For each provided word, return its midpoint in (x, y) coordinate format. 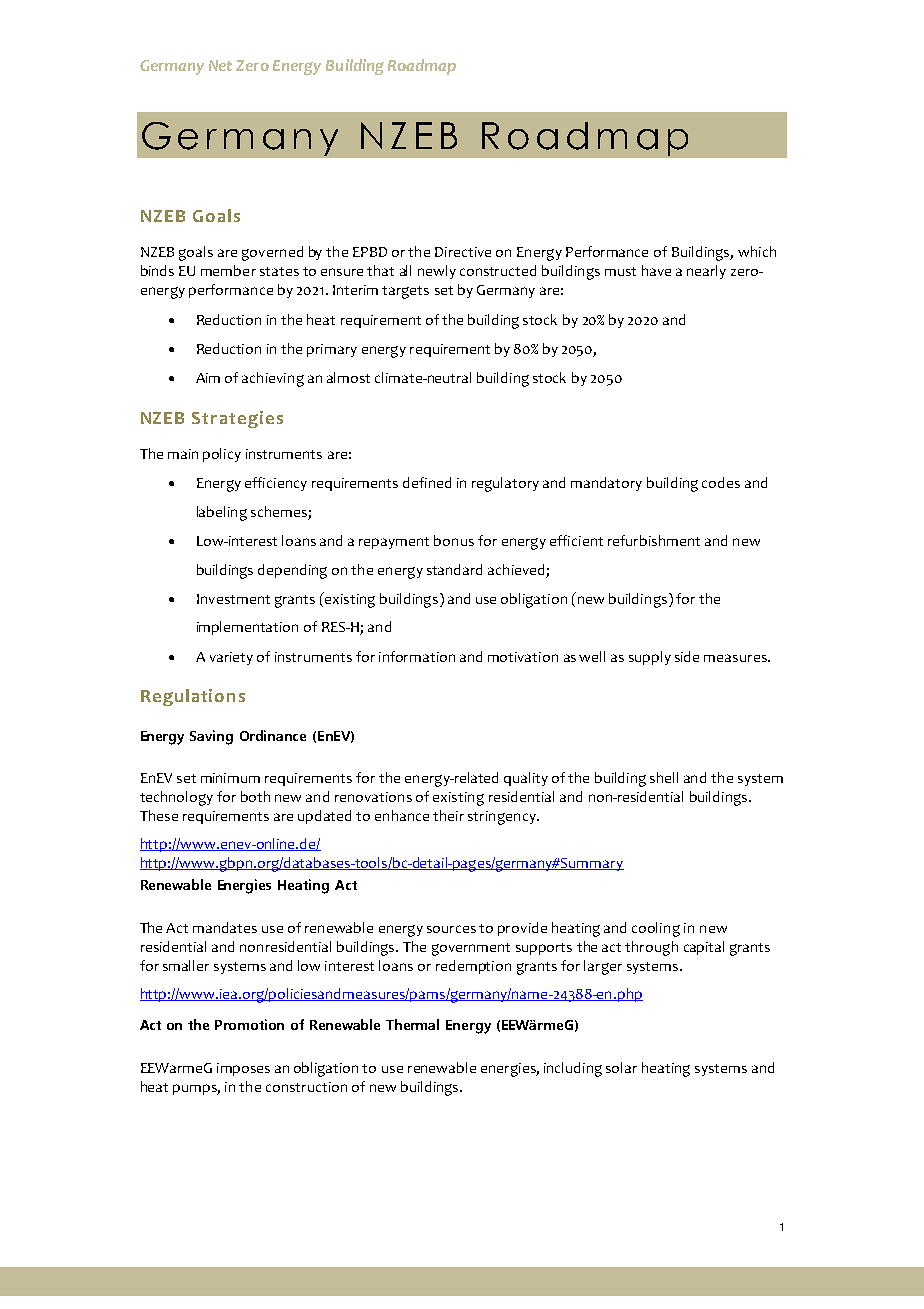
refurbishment (654, 540)
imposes (243, 1069)
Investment (233, 599)
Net (220, 65)
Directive (463, 252)
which (757, 251)
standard (454, 569)
